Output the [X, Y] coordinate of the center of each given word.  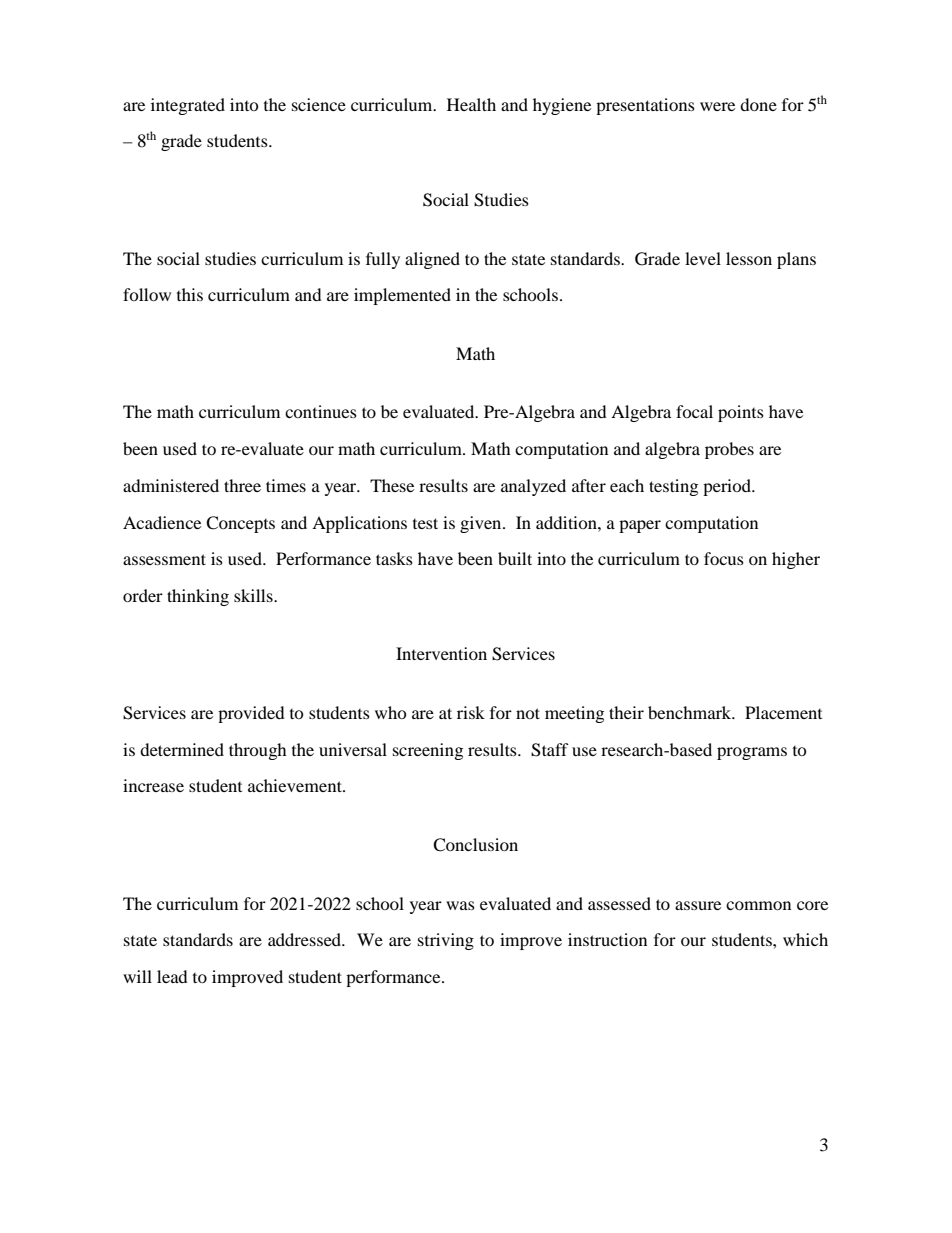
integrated [188, 106]
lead [172, 976]
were [717, 106]
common [758, 905]
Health [471, 104]
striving [446, 941]
